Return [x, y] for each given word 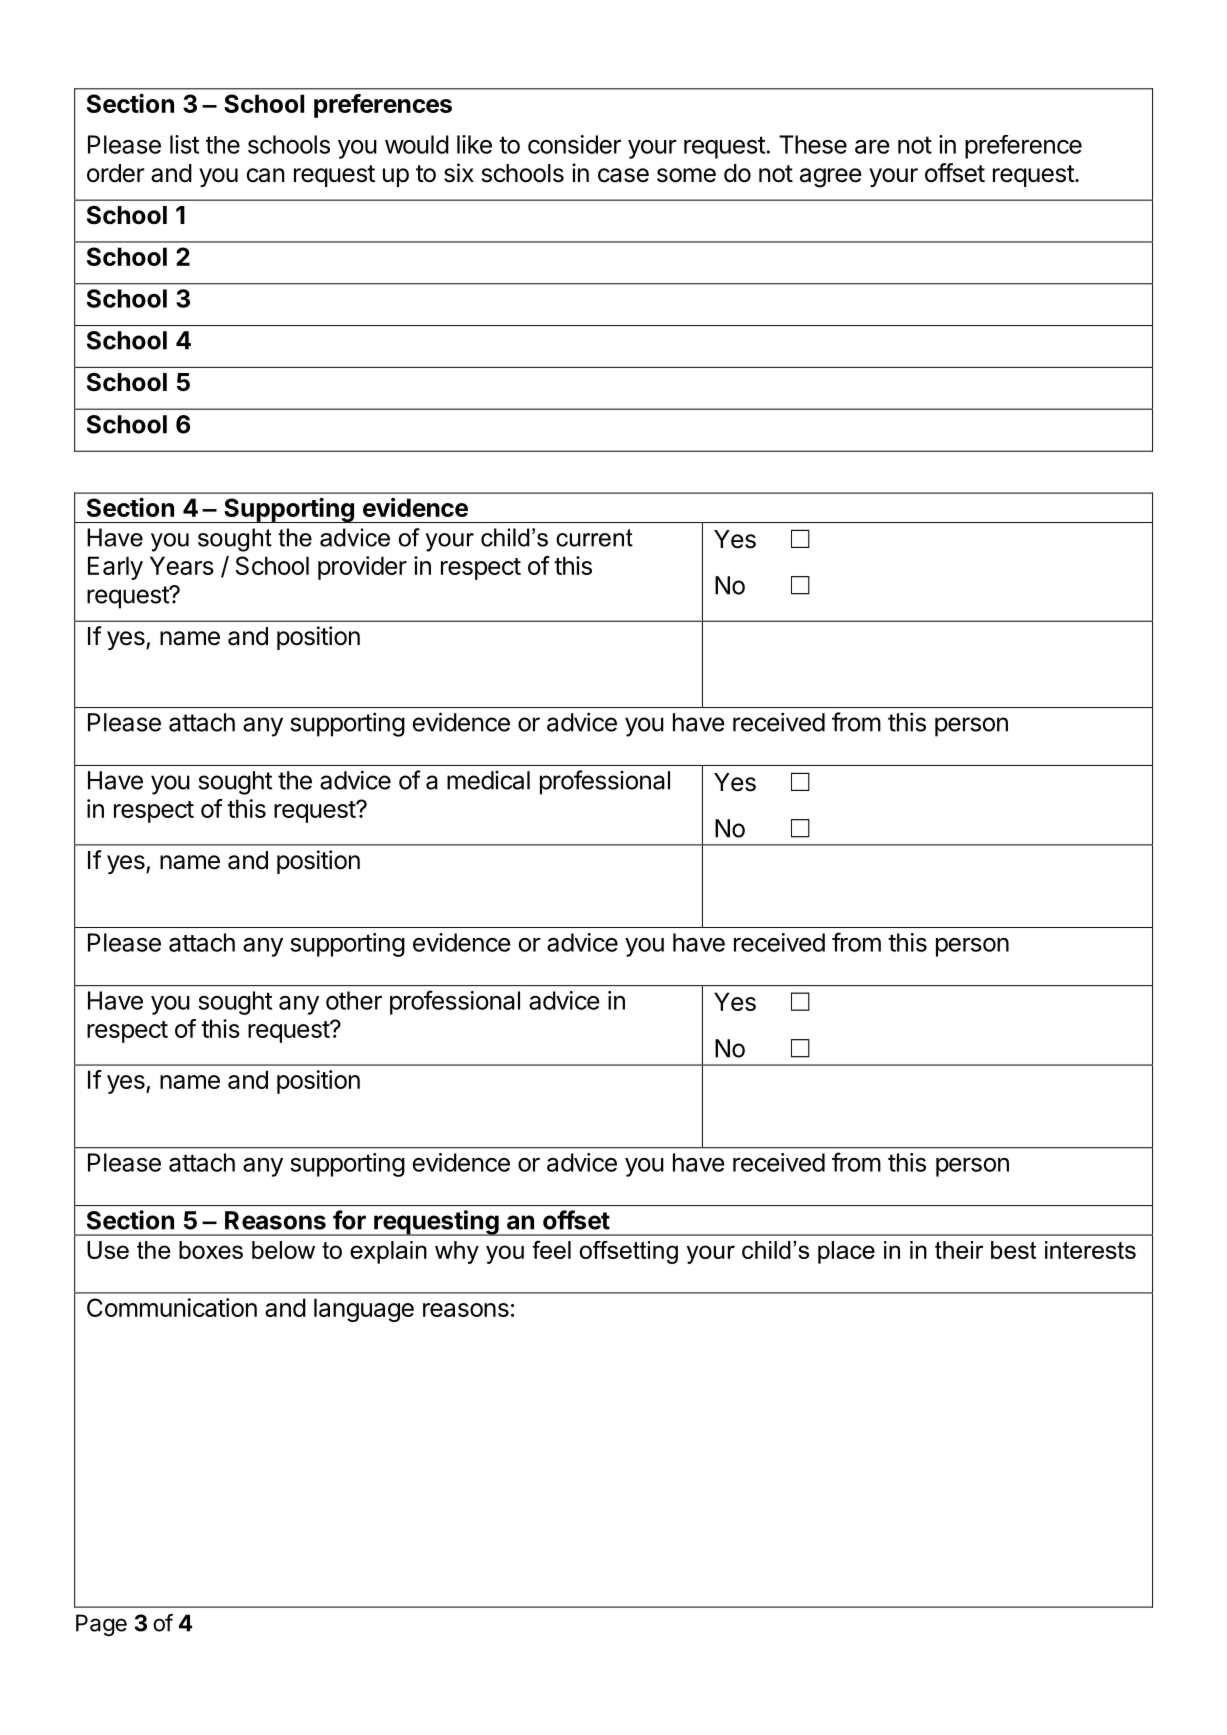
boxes [211, 1250]
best [1013, 1250]
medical [488, 780]
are [872, 147]
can [265, 175]
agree [831, 178]
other [354, 1000]
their [959, 1250]
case [623, 175]
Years [182, 565]
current [594, 538]
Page [101, 1625]
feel [551, 1249]
